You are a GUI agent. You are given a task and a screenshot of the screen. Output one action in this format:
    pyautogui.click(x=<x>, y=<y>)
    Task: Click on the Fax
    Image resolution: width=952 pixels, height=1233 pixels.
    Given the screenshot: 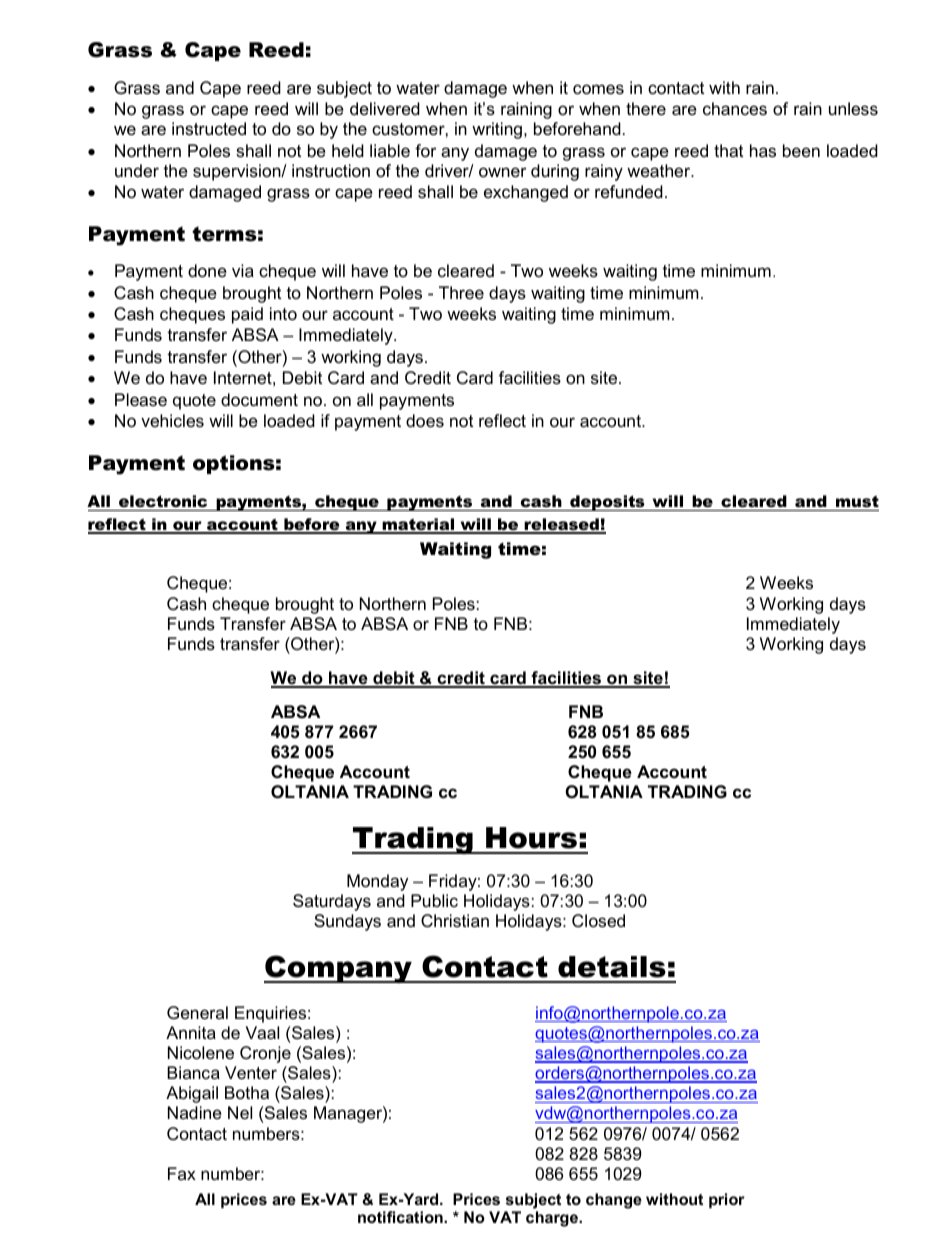 What is the action you would take?
    pyautogui.click(x=182, y=1173)
